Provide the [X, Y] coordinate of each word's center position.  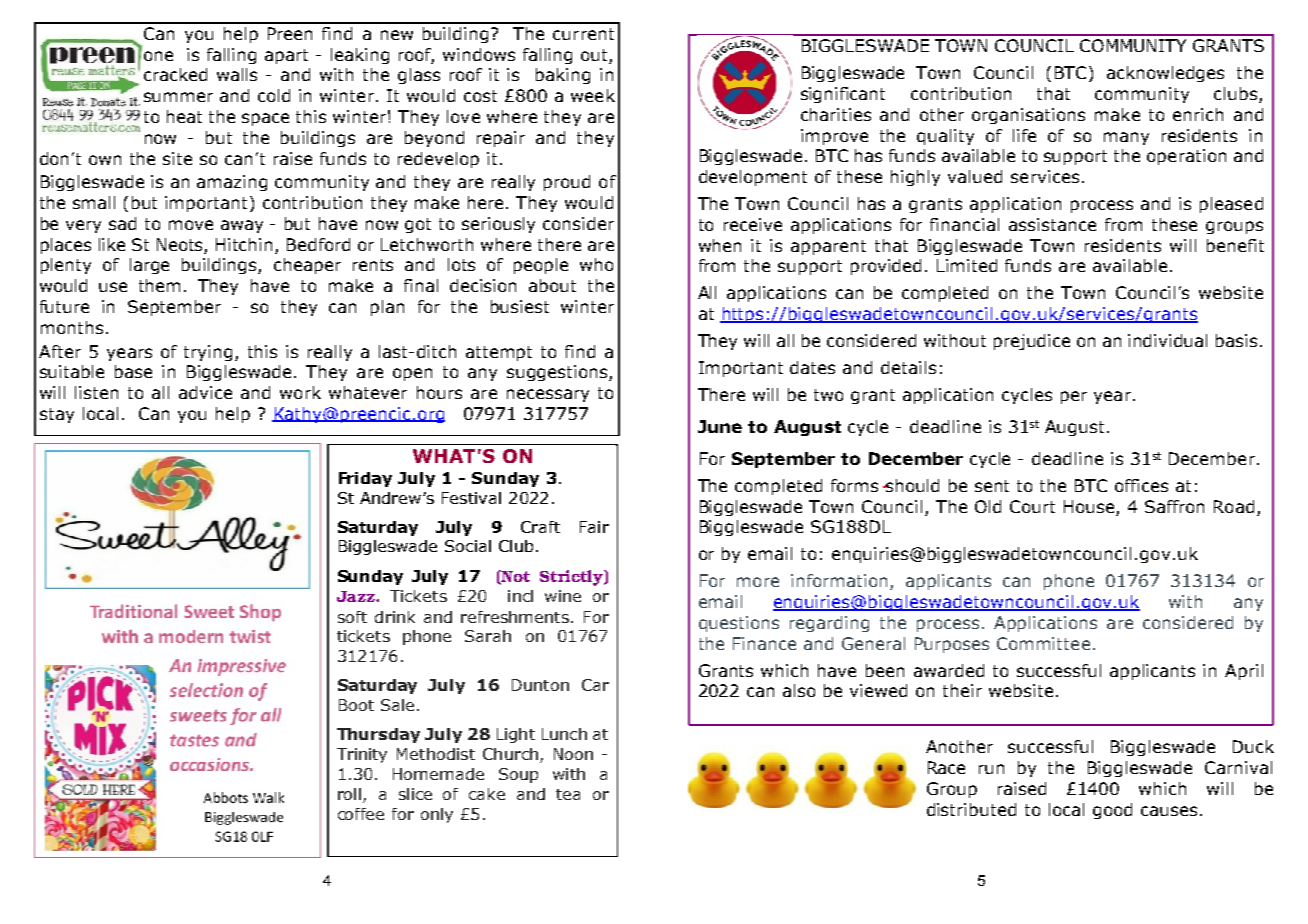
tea [568, 794]
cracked [175, 74]
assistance [1052, 224]
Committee [1043, 643]
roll [349, 794]
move [191, 225]
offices [1141, 485]
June [720, 426]
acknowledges [1165, 74]
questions [739, 624]
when [720, 245]
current [583, 34]
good [1112, 811]
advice [205, 392]
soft [352, 617]
